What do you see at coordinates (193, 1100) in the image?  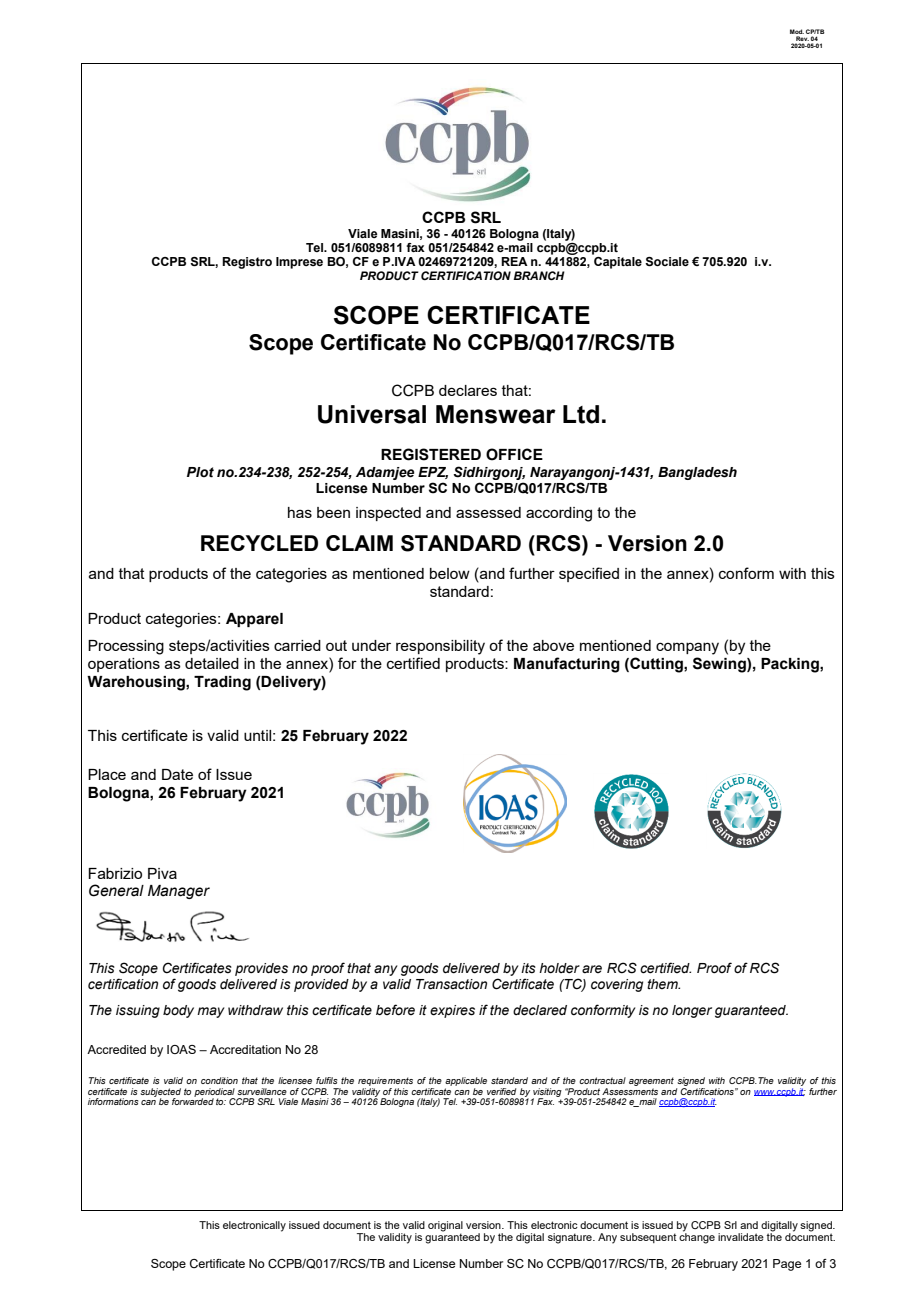 I see `forwarded` at bounding box center [193, 1100].
